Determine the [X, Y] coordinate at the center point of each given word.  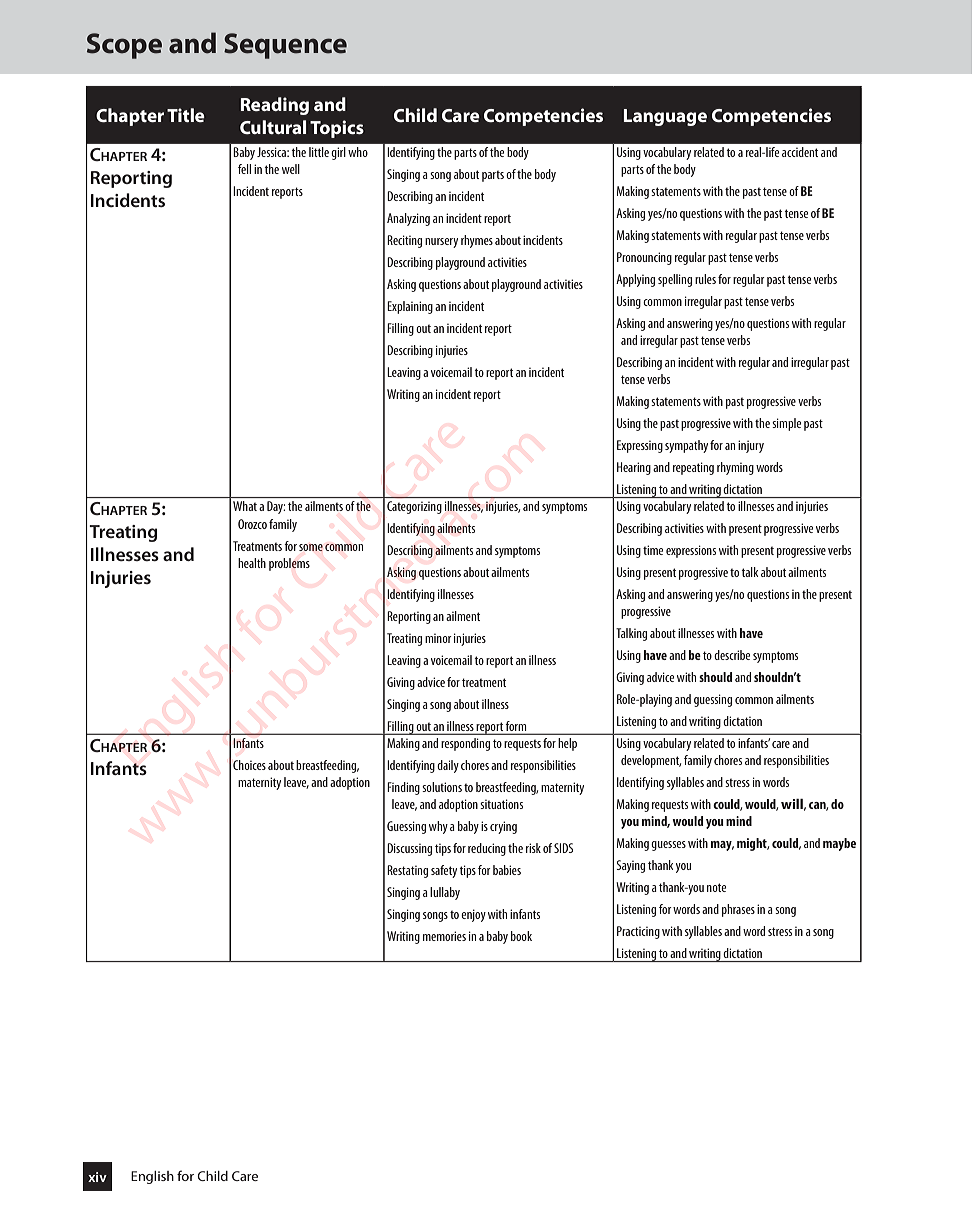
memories [444, 936]
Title [186, 115]
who [358, 152]
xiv [97, 1177]
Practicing [638, 932]
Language [665, 117]
